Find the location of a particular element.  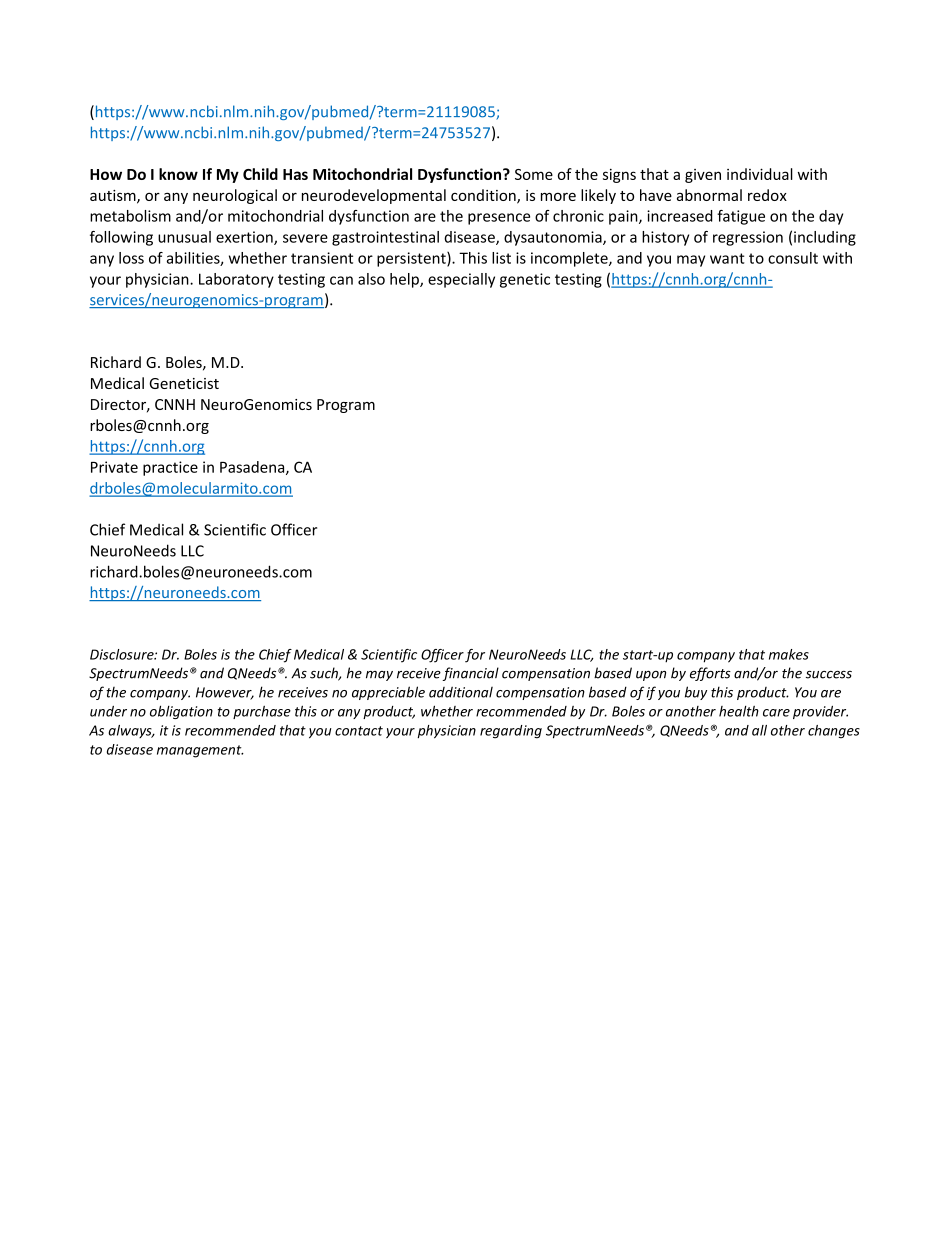

makes is located at coordinates (789, 654).
